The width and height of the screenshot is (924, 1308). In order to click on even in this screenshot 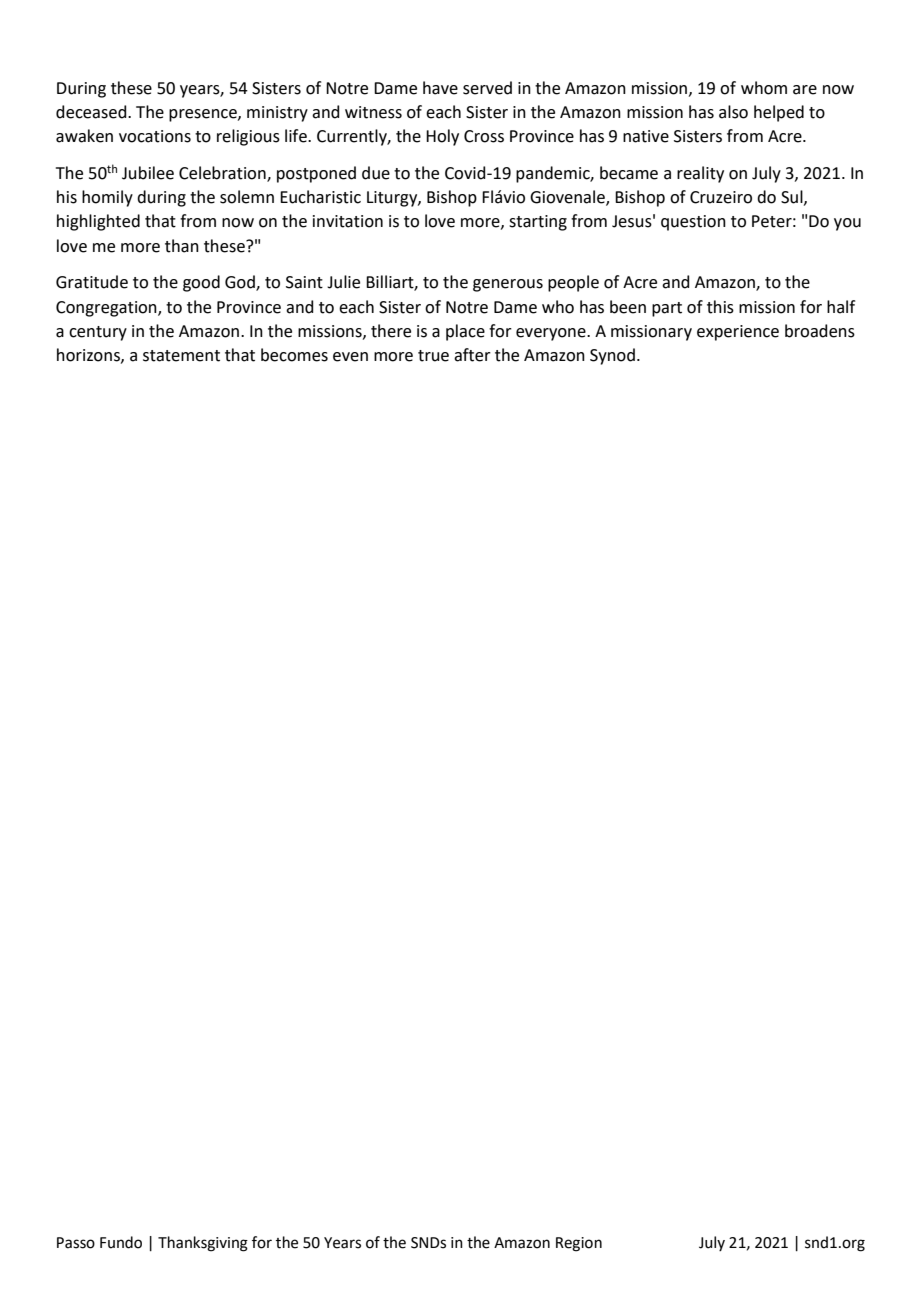, I will do `click(350, 357)`.
